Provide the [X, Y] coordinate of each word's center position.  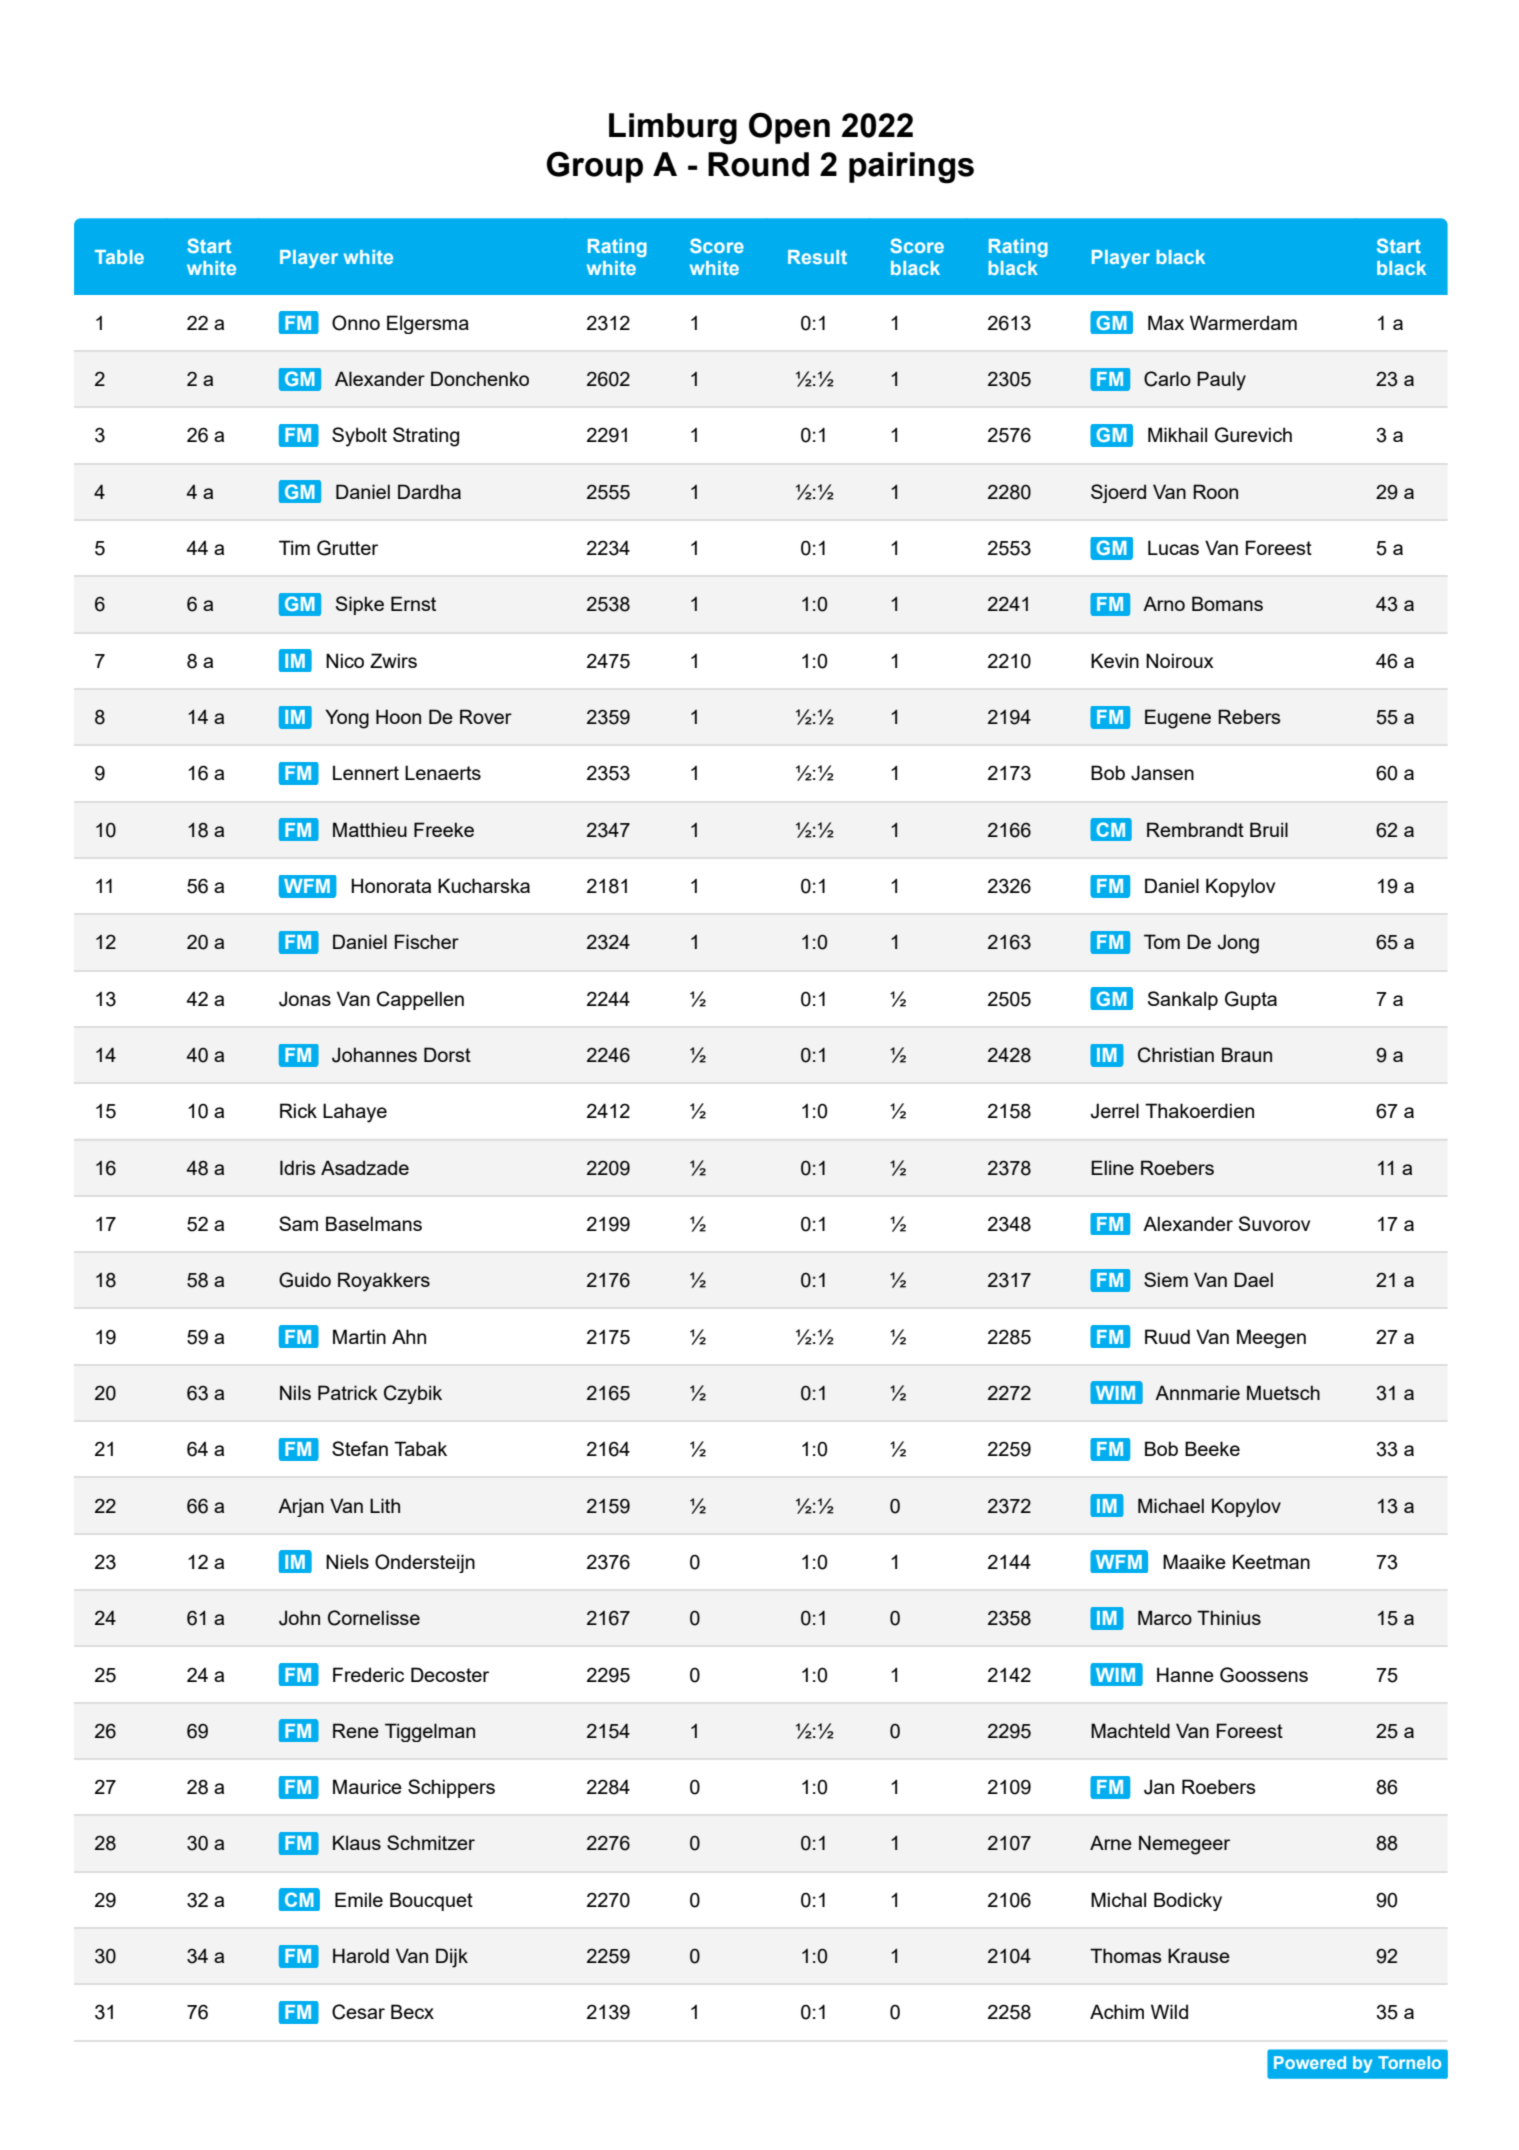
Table [119, 257]
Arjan [301, 1507]
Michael [1171, 1505]
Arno [1164, 603]
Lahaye [355, 1113]
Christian [1176, 1055]
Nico [345, 660]
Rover [486, 716]
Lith [385, 1505]
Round [758, 164]
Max [1166, 322]
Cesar [358, 2012]
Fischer [427, 941]
